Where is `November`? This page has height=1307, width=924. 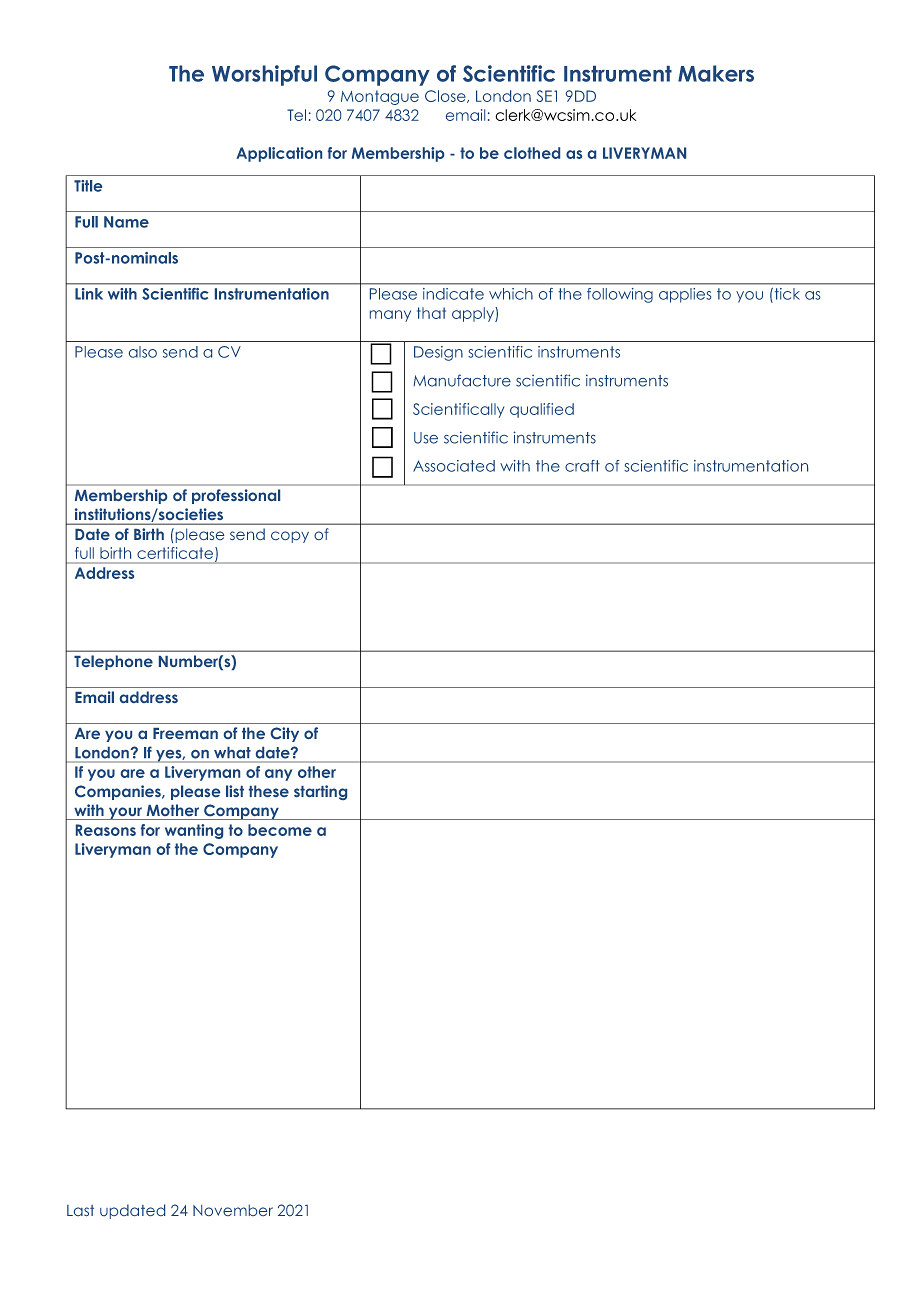 November is located at coordinates (233, 1210).
